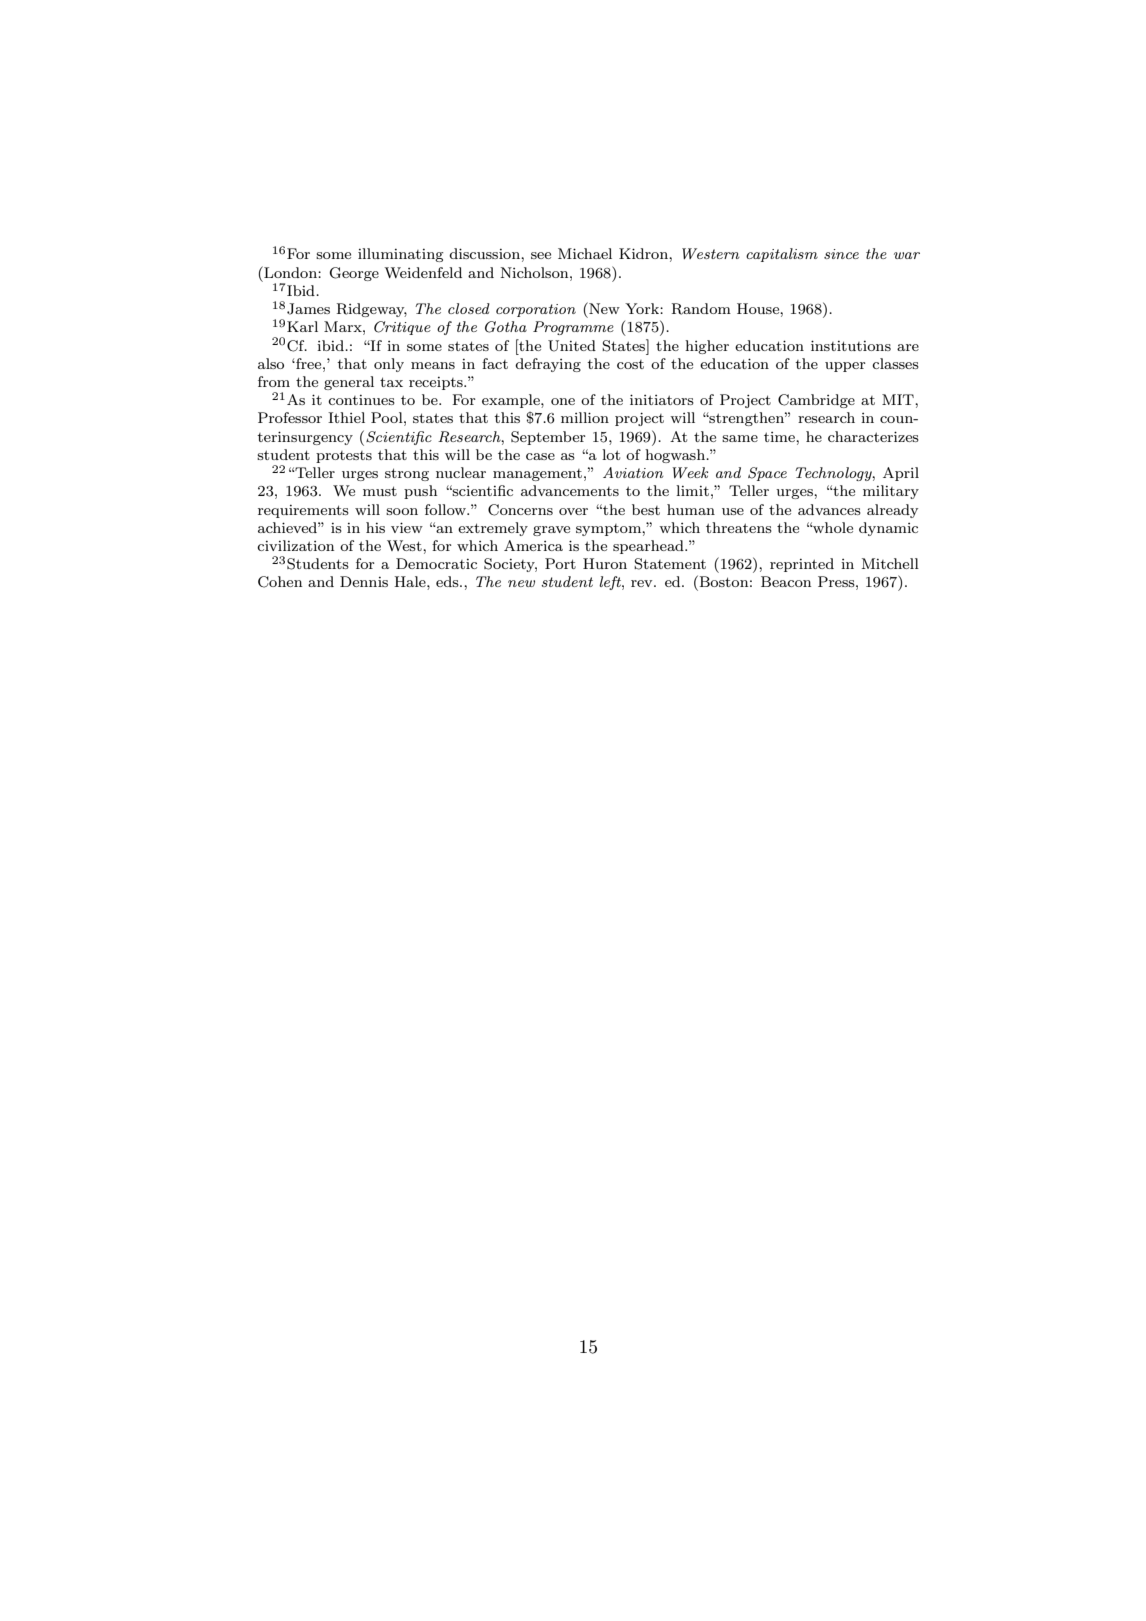  I want to click on Dennis, so click(364, 581).
